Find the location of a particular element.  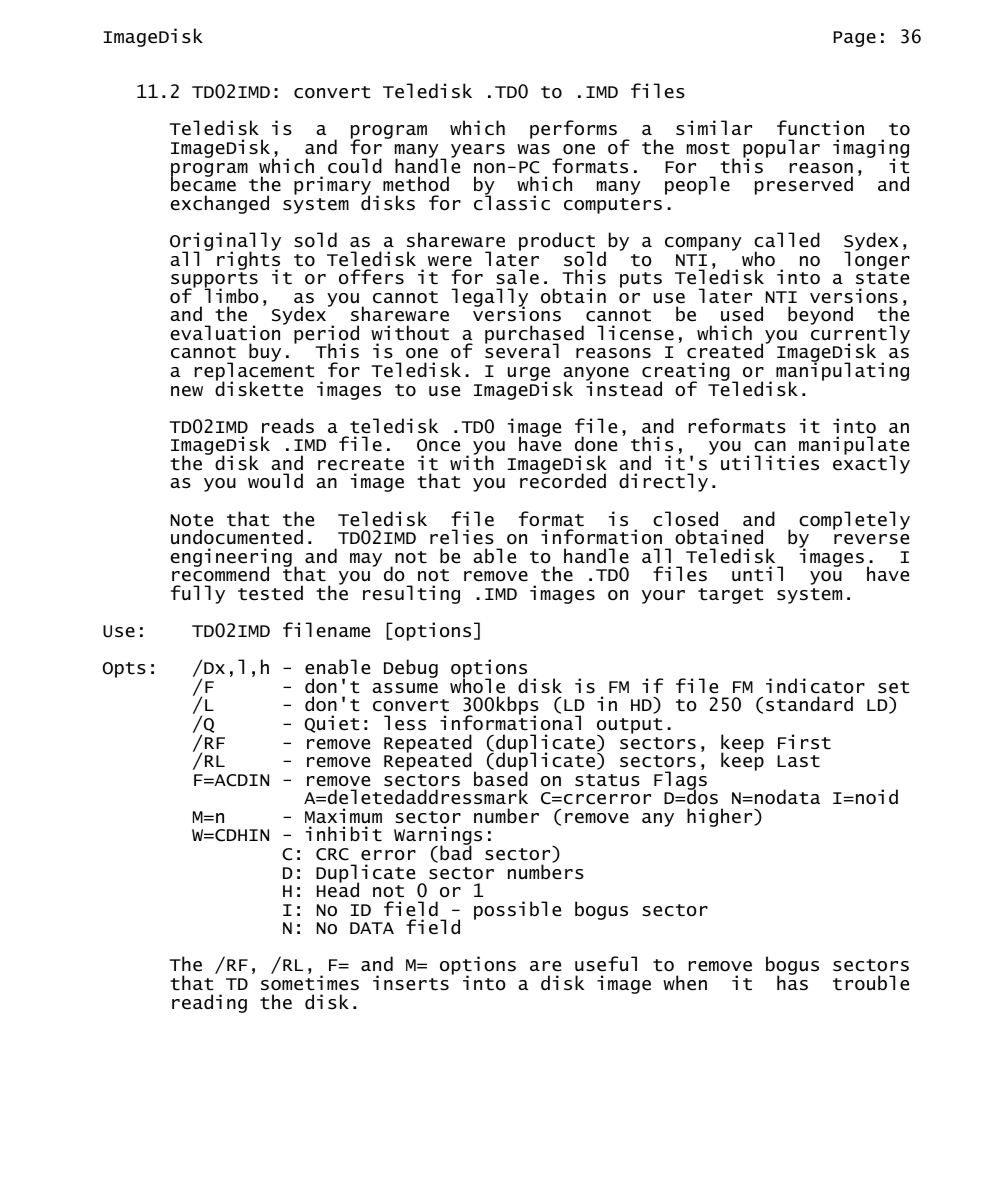

performs is located at coordinates (573, 129).
